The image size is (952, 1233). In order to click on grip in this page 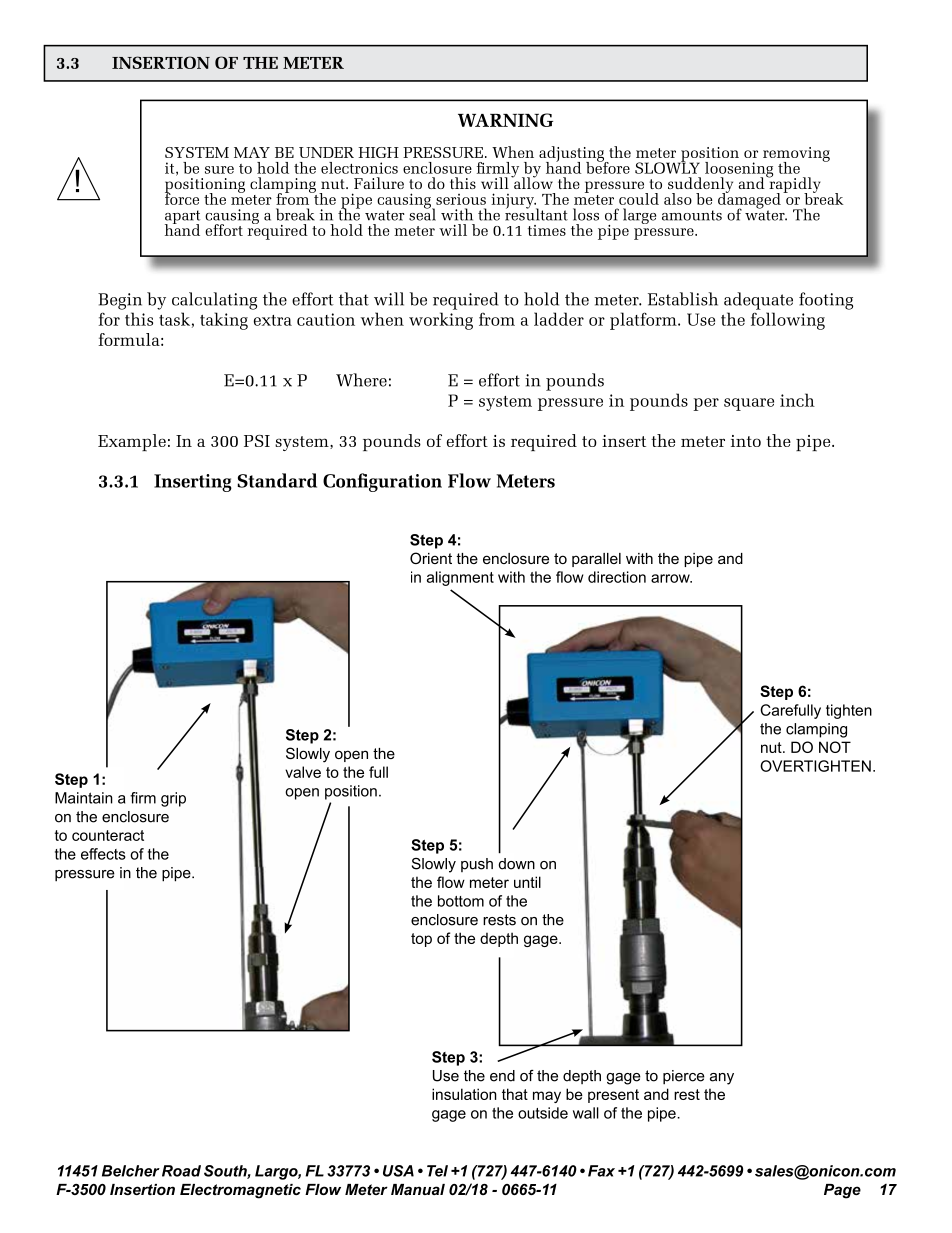, I will do `click(173, 799)`.
